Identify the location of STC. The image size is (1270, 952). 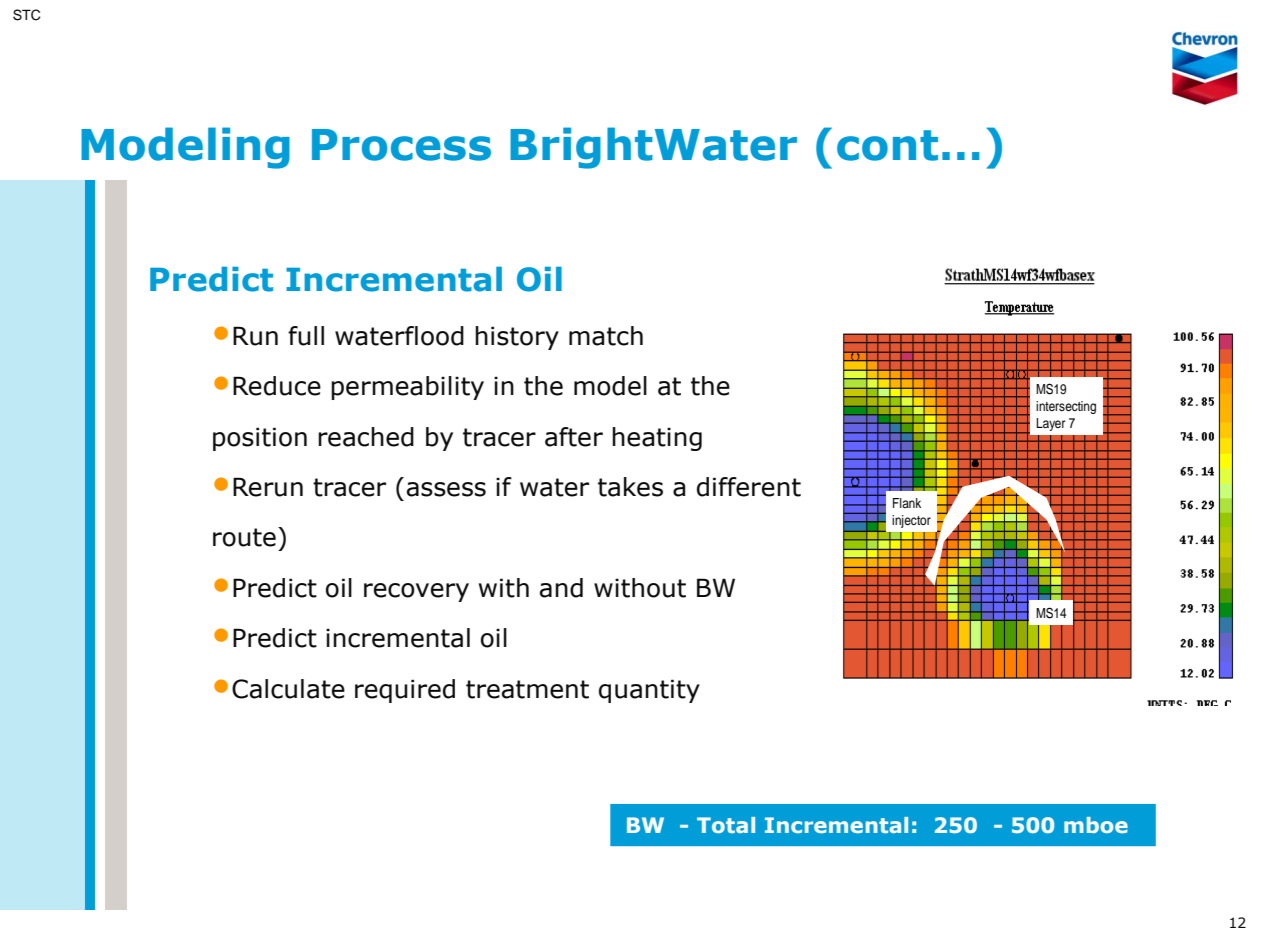
(27, 15).
